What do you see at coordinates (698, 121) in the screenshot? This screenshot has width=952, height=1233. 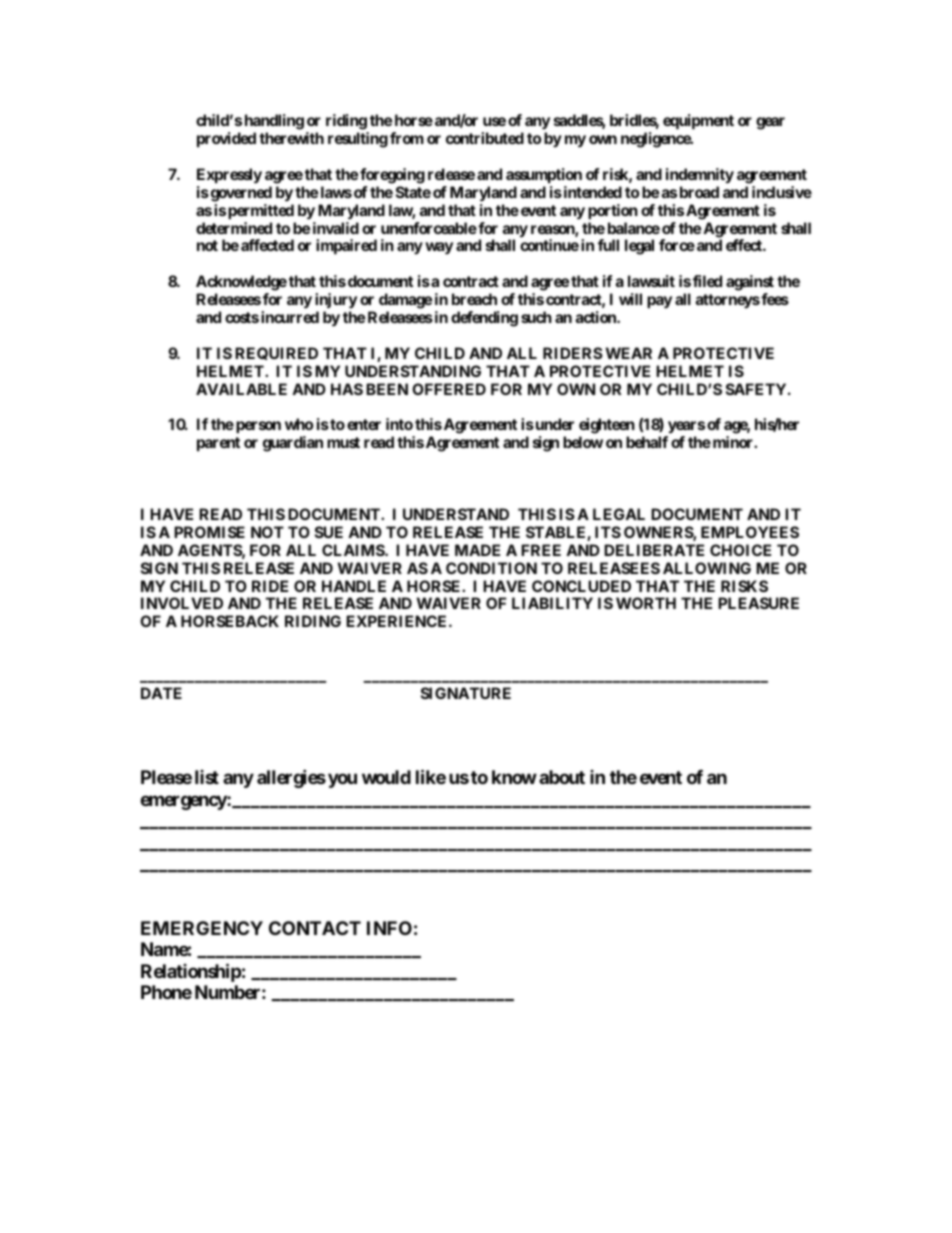 I see `equipment` at bounding box center [698, 121].
